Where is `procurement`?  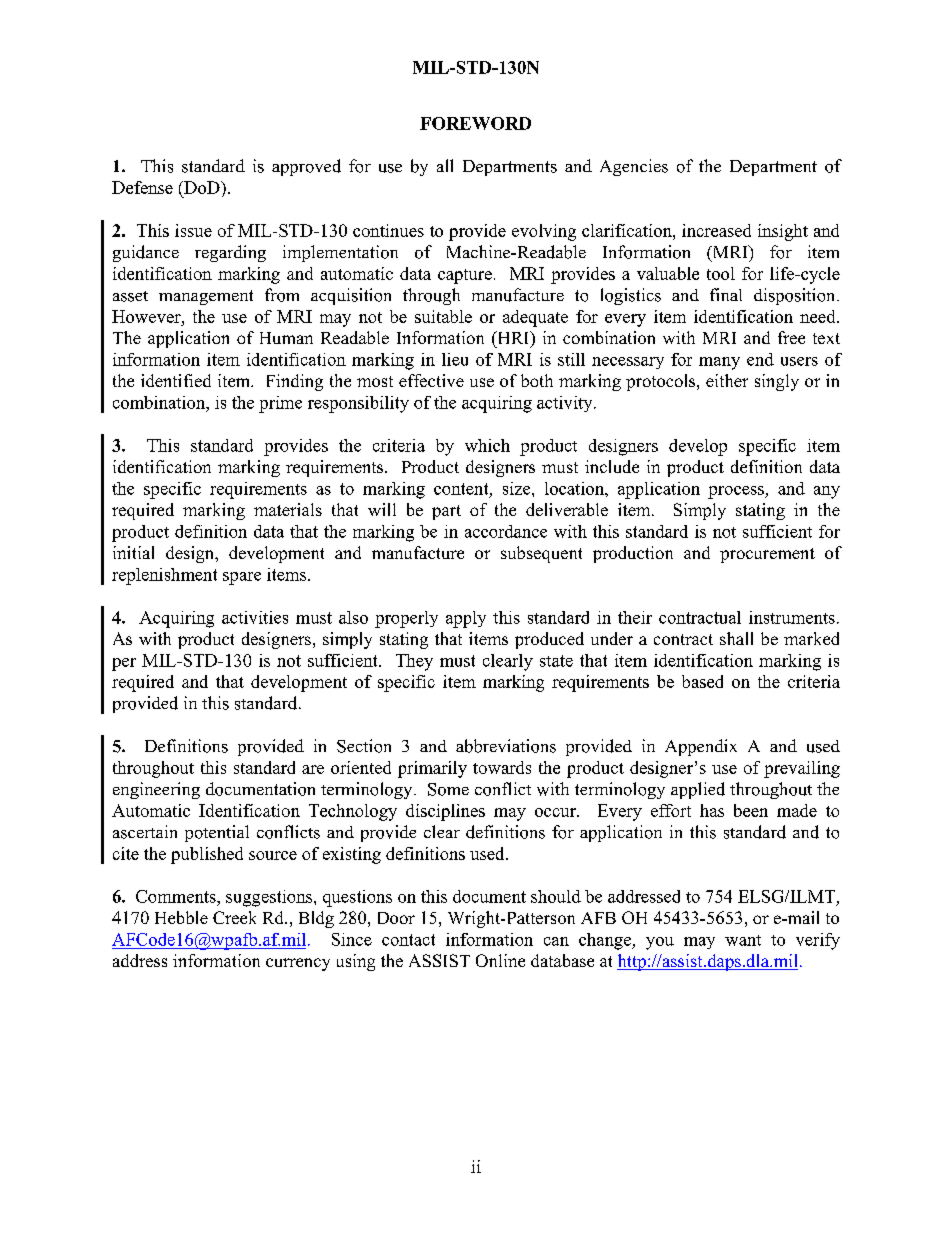 procurement is located at coordinates (767, 555).
